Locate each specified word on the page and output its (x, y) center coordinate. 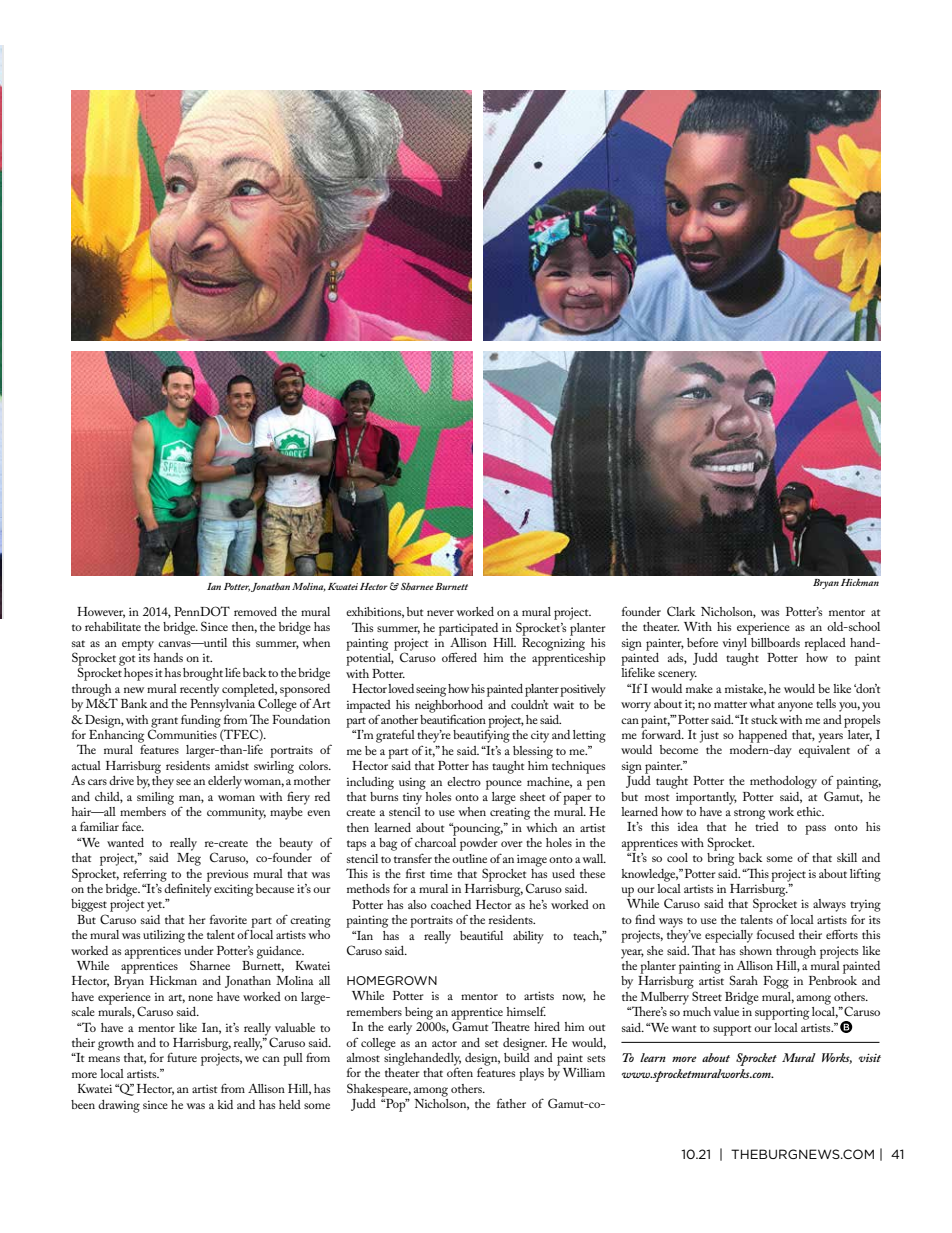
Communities (183, 733)
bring (720, 858)
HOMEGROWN (392, 980)
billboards (775, 642)
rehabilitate (113, 626)
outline (469, 858)
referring (145, 875)
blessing (533, 752)
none (200, 998)
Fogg (776, 982)
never (440, 613)
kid (225, 1104)
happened (763, 736)
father (511, 1103)
